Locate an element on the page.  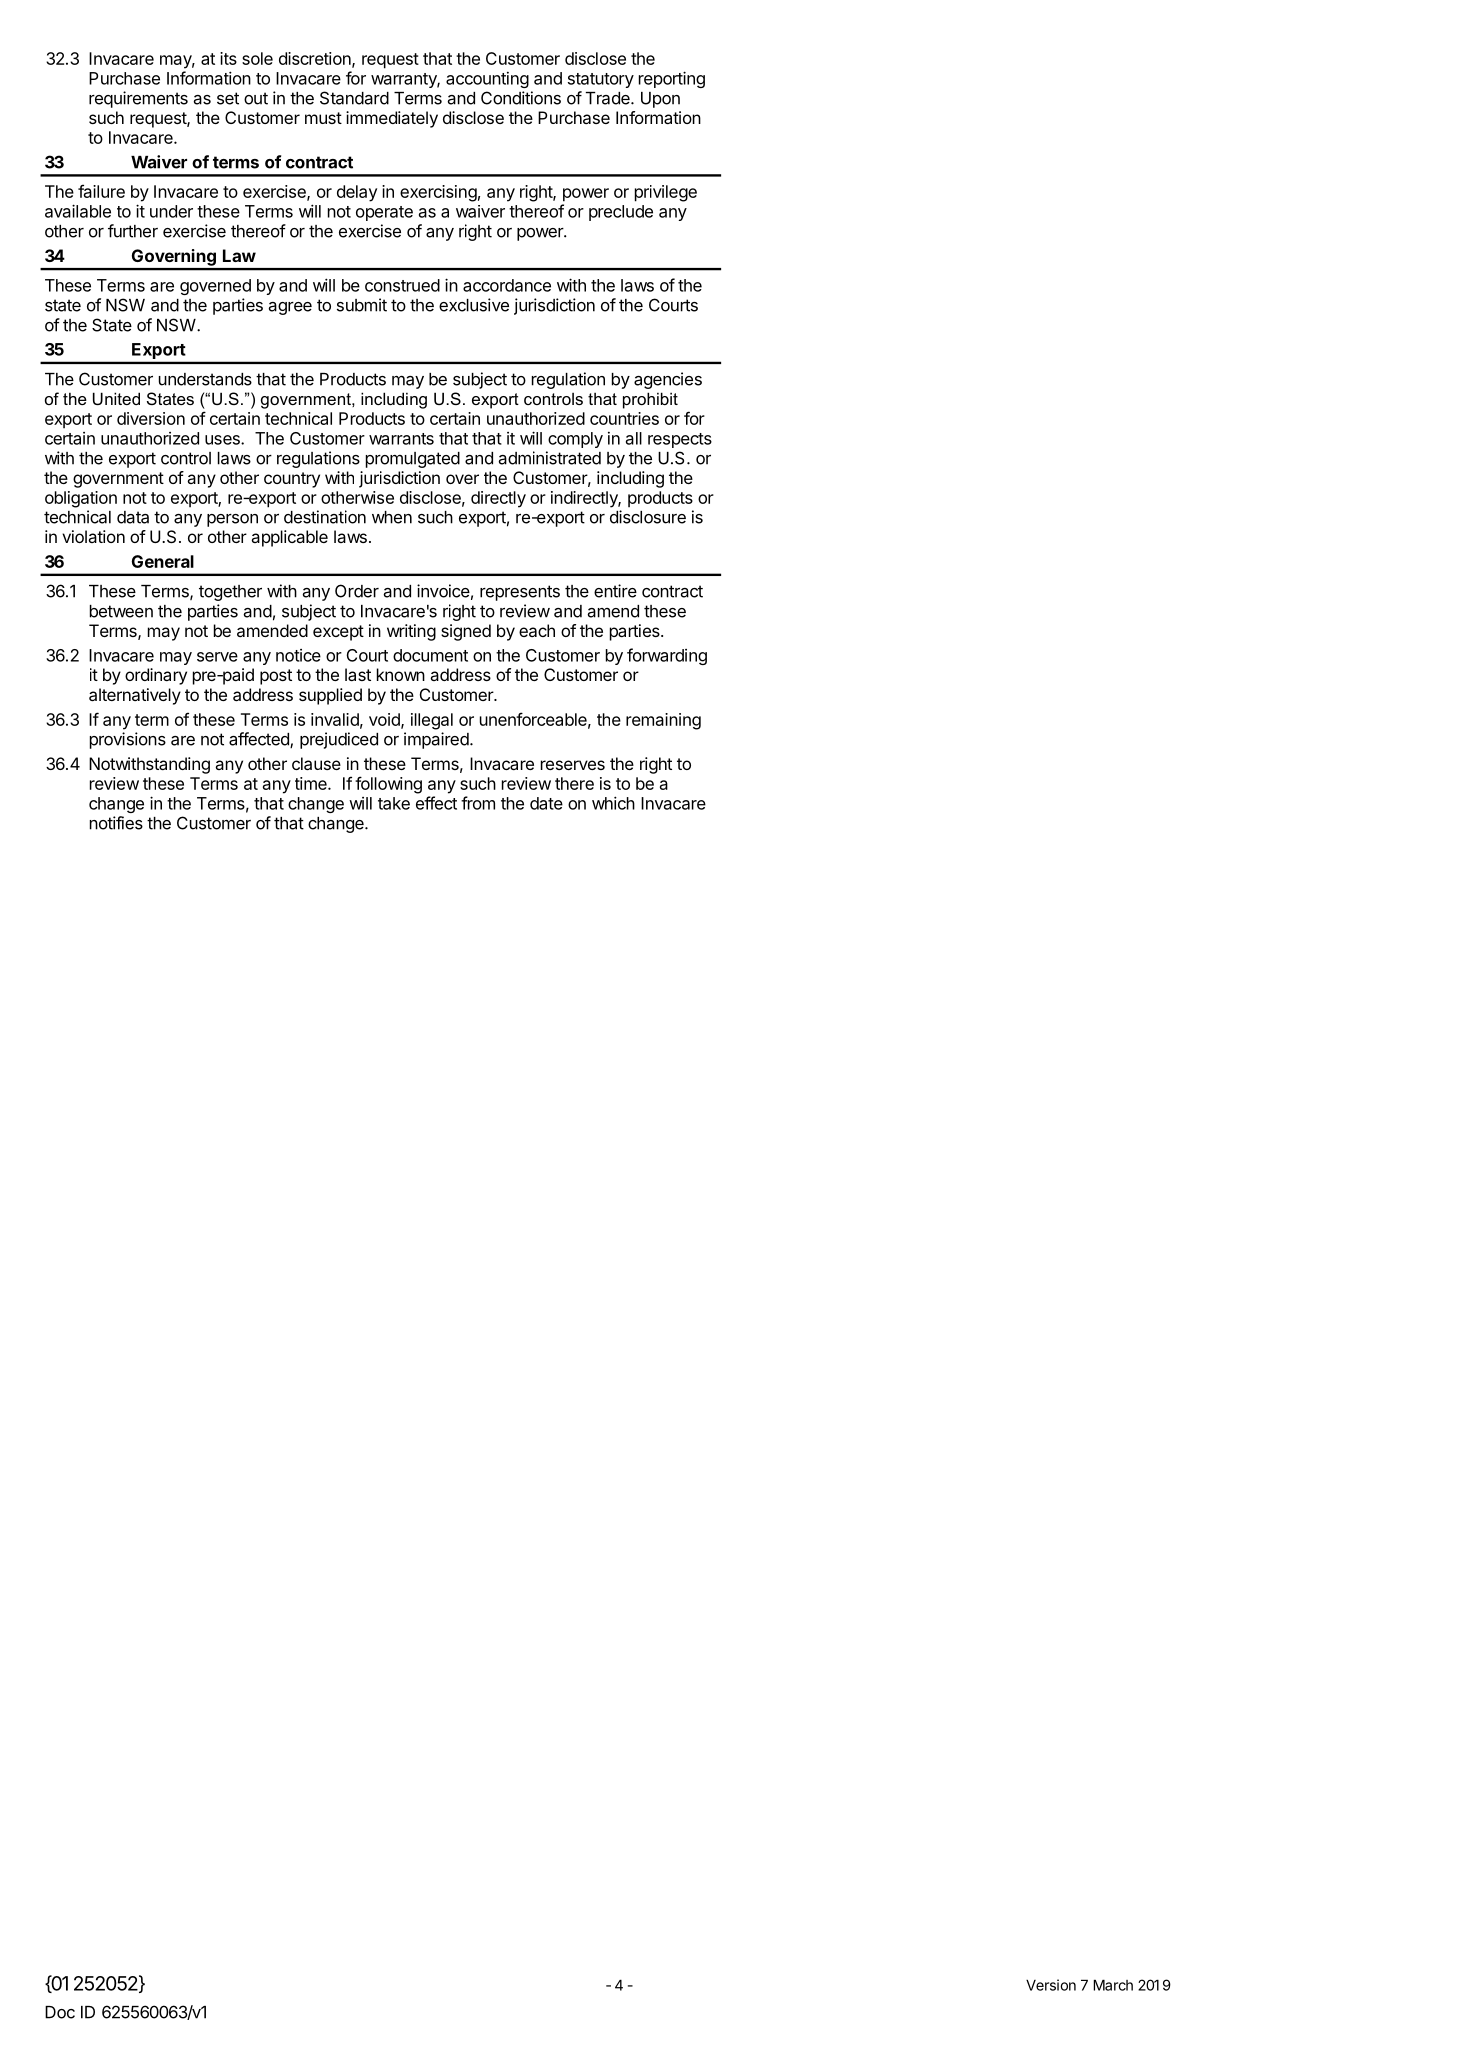
March is located at coordinates (1113, 1985).
